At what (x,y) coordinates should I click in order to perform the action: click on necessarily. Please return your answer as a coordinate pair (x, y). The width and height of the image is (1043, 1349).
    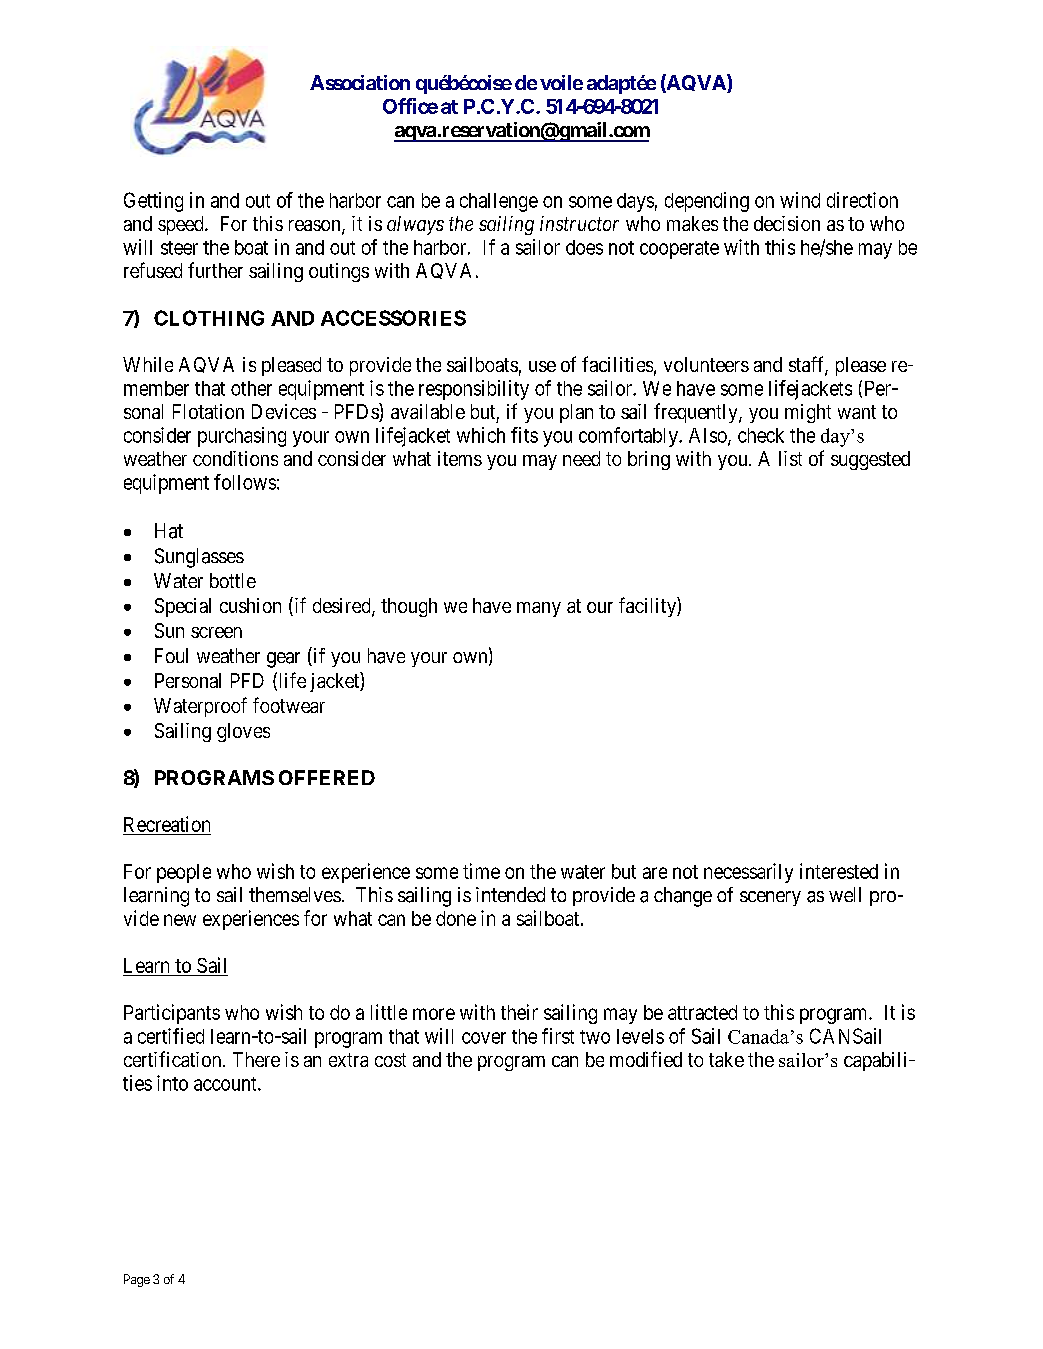
    Looking at the image, I should click on (748, 873).
